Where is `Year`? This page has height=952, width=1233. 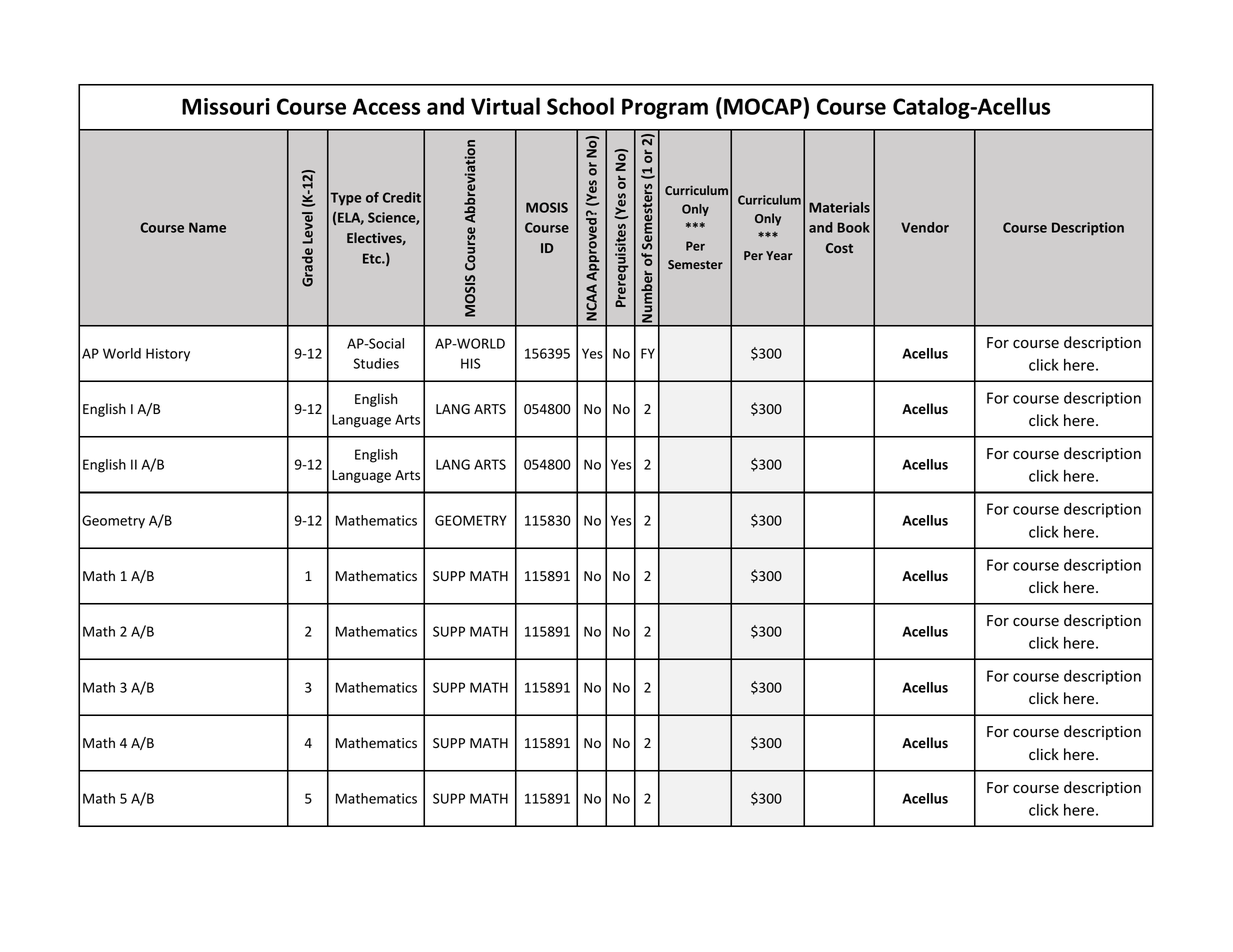
Year is located at coordinates (779, 255).
